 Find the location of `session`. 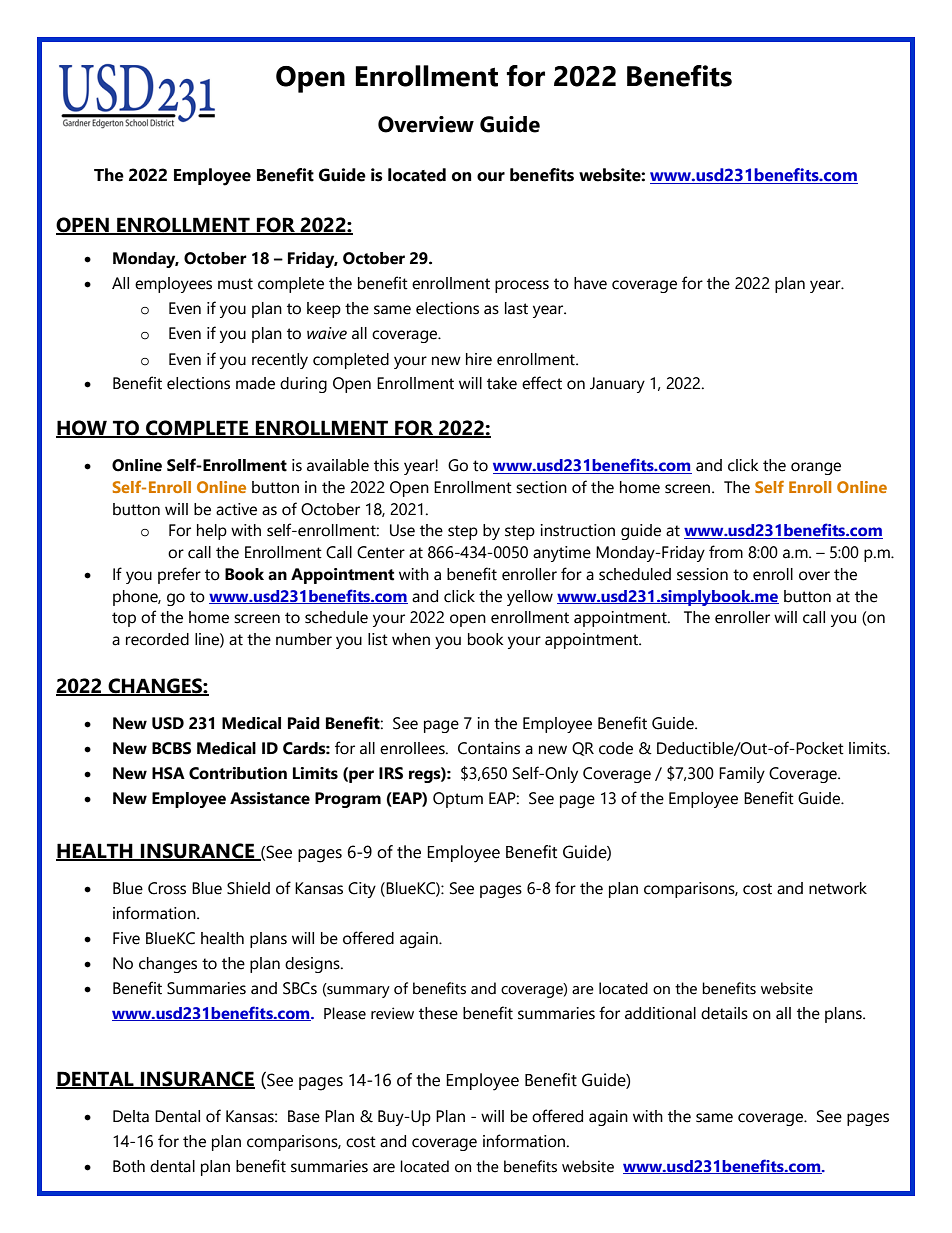

session is located at coordinates (702, 574).
